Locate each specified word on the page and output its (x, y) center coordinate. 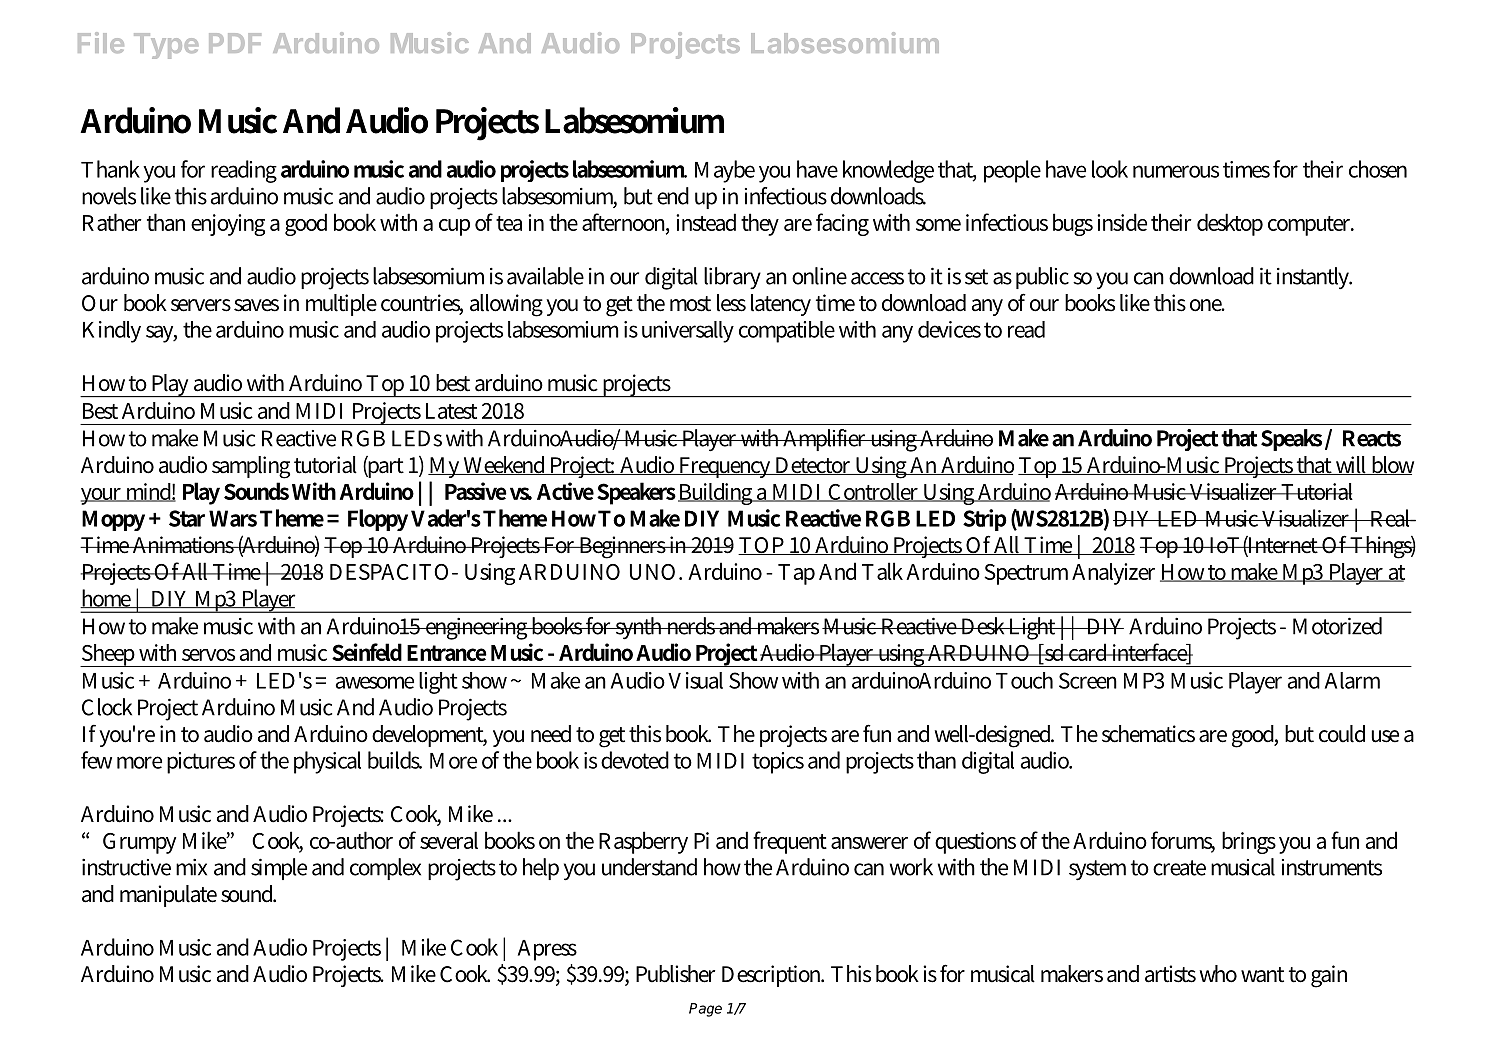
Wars (233, 518)
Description (773, 976)
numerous (1176, 171)
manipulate (168, 896)
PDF (235, 43)
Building (716, 494)
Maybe (725, 171)
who (1218, 974)
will (1351, 465)
